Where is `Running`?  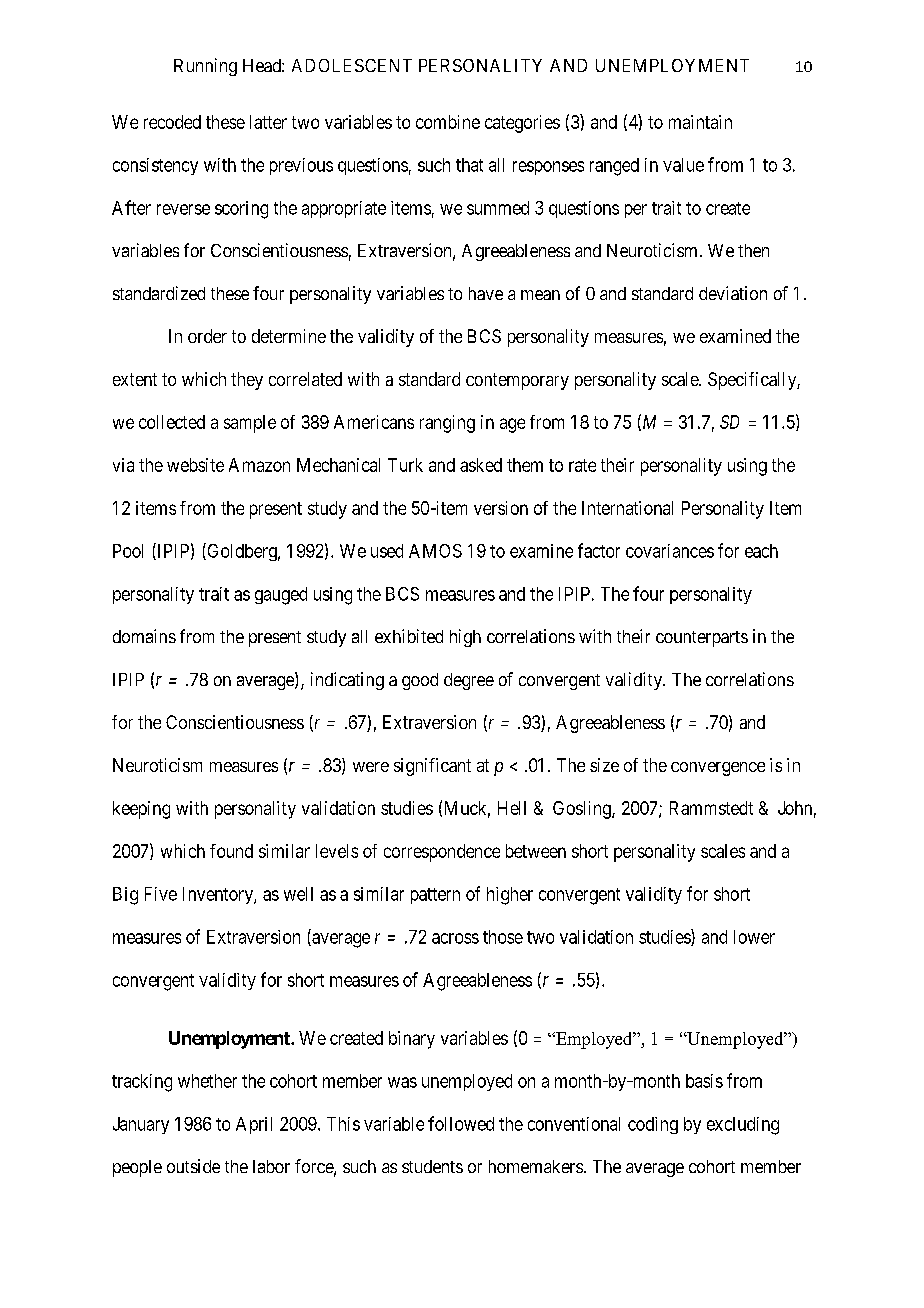 Running is located at coordinates (205, 67).
